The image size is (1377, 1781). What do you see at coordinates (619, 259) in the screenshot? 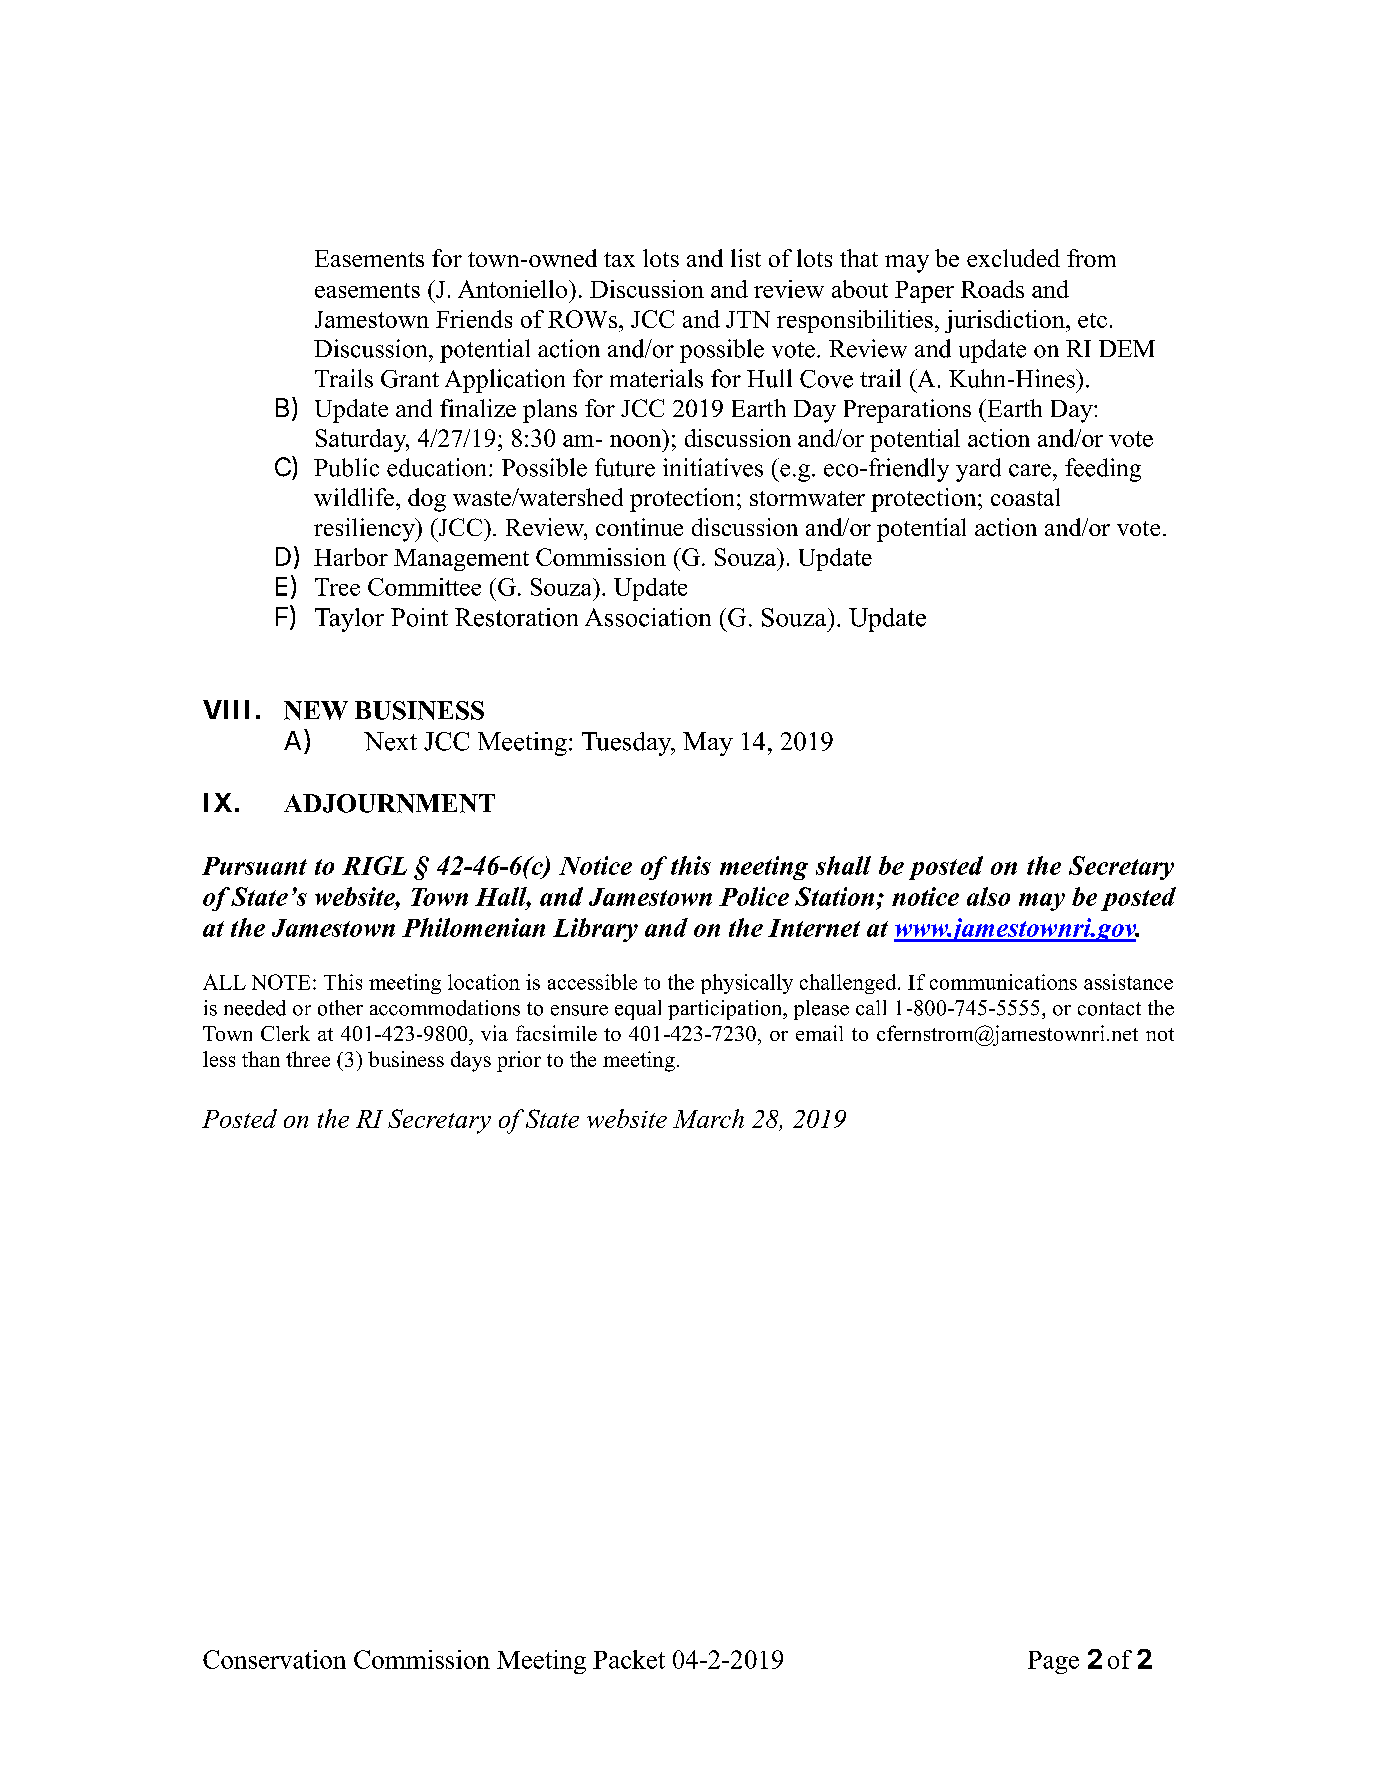
I see `tax` at bounding box center [619, 259].
